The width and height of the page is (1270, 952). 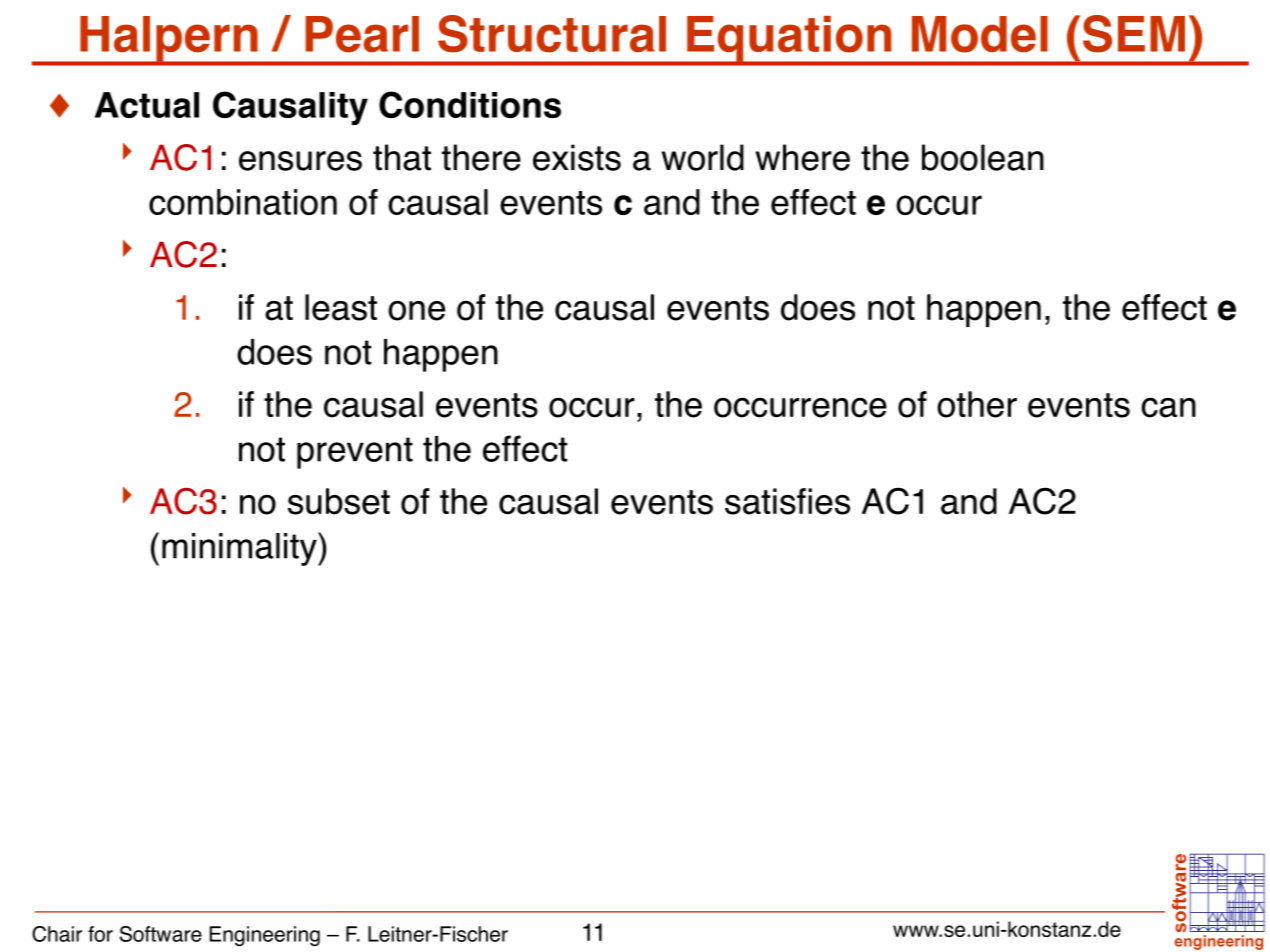 I want to click on boolean, so click(x=983, y=157).
